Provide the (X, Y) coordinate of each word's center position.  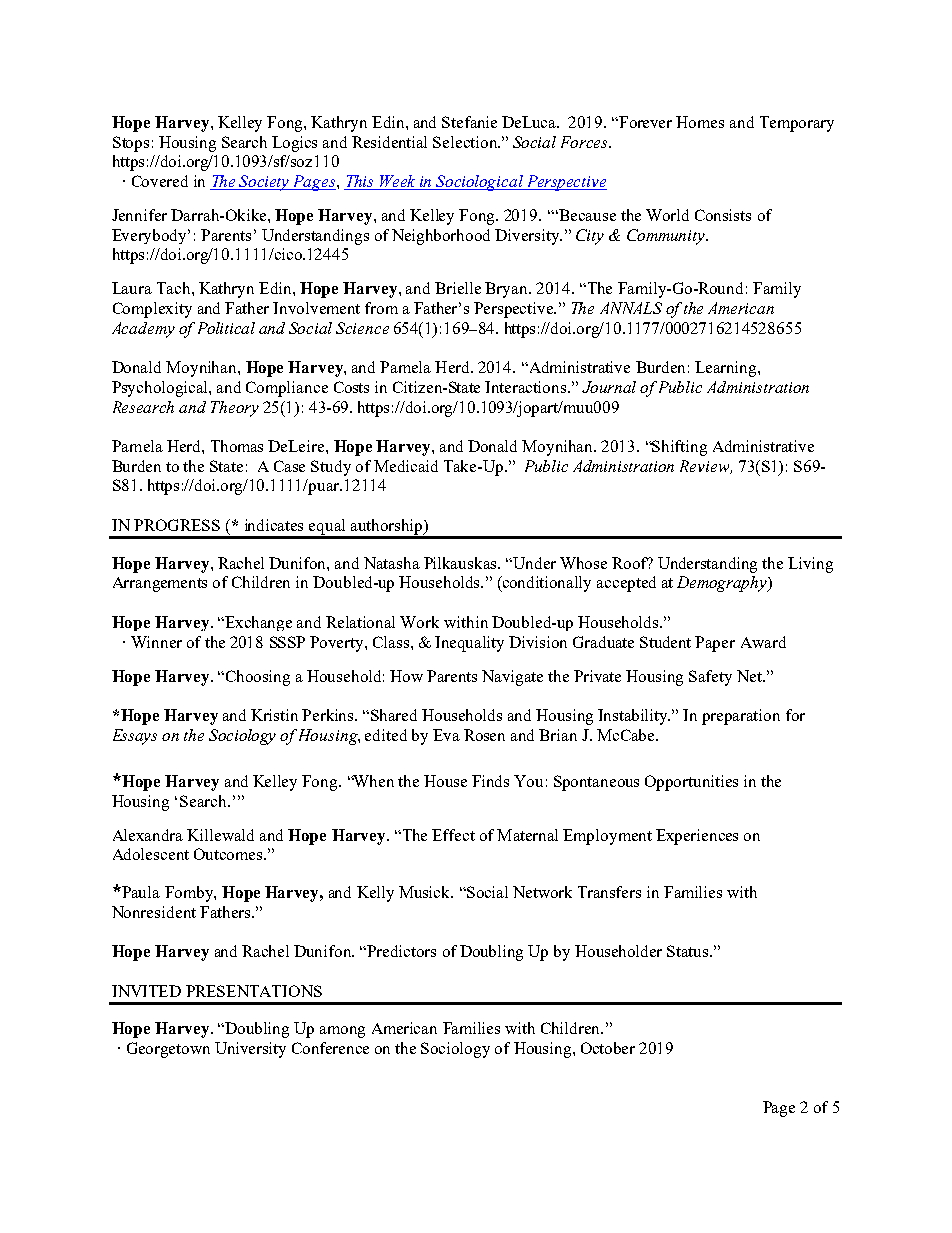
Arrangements (160, 584)
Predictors (401, 951)
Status (689, 951)
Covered (160, 181)
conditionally (545, 584)
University (250, 1050)
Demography (723, 584)
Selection (466, 142)
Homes (700, 122)
